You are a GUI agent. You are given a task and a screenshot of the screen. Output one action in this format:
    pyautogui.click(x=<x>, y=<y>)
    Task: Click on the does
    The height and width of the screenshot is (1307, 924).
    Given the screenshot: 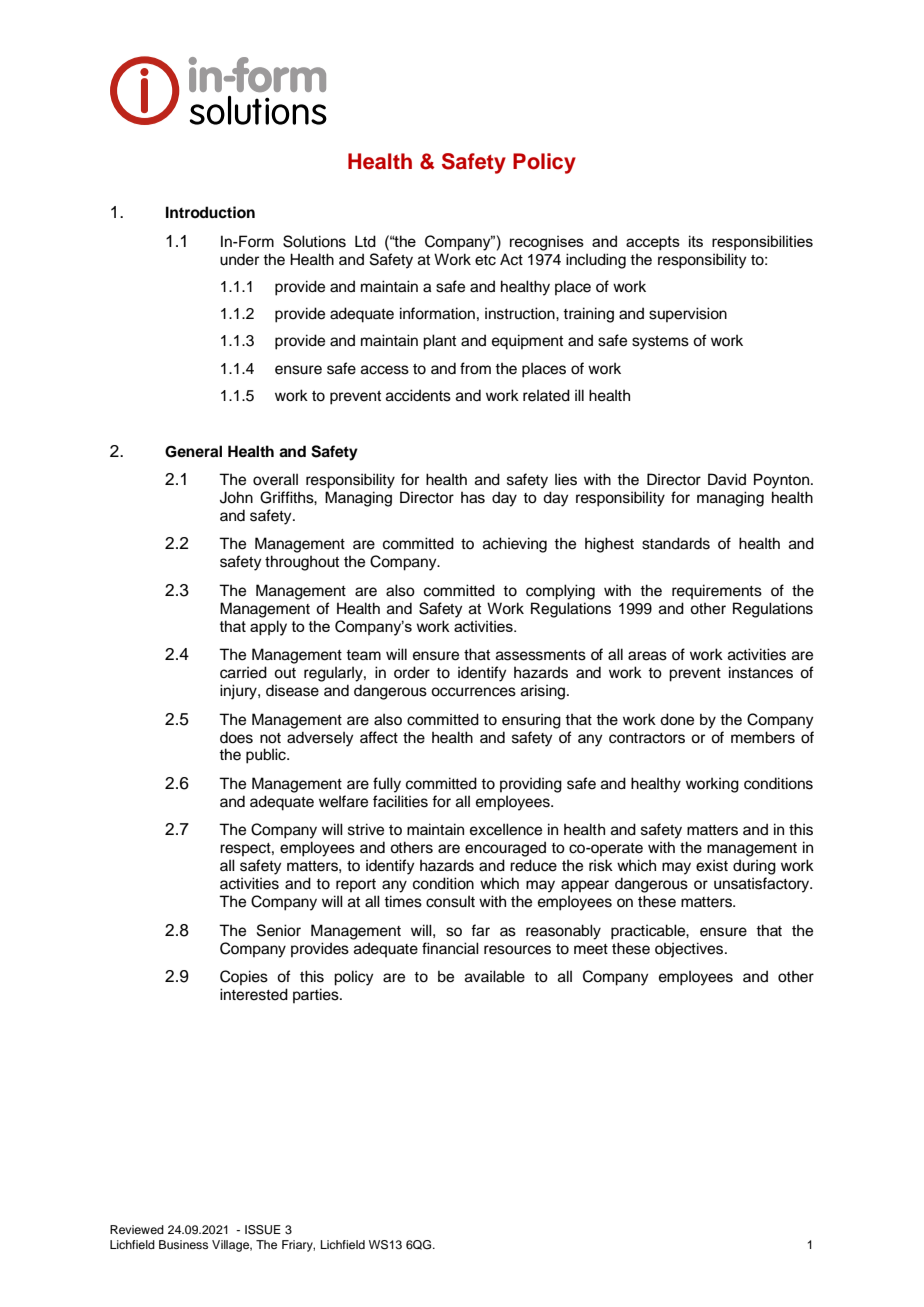 What is the action you would take?
    pyautogui.click(x=236, y=737)
